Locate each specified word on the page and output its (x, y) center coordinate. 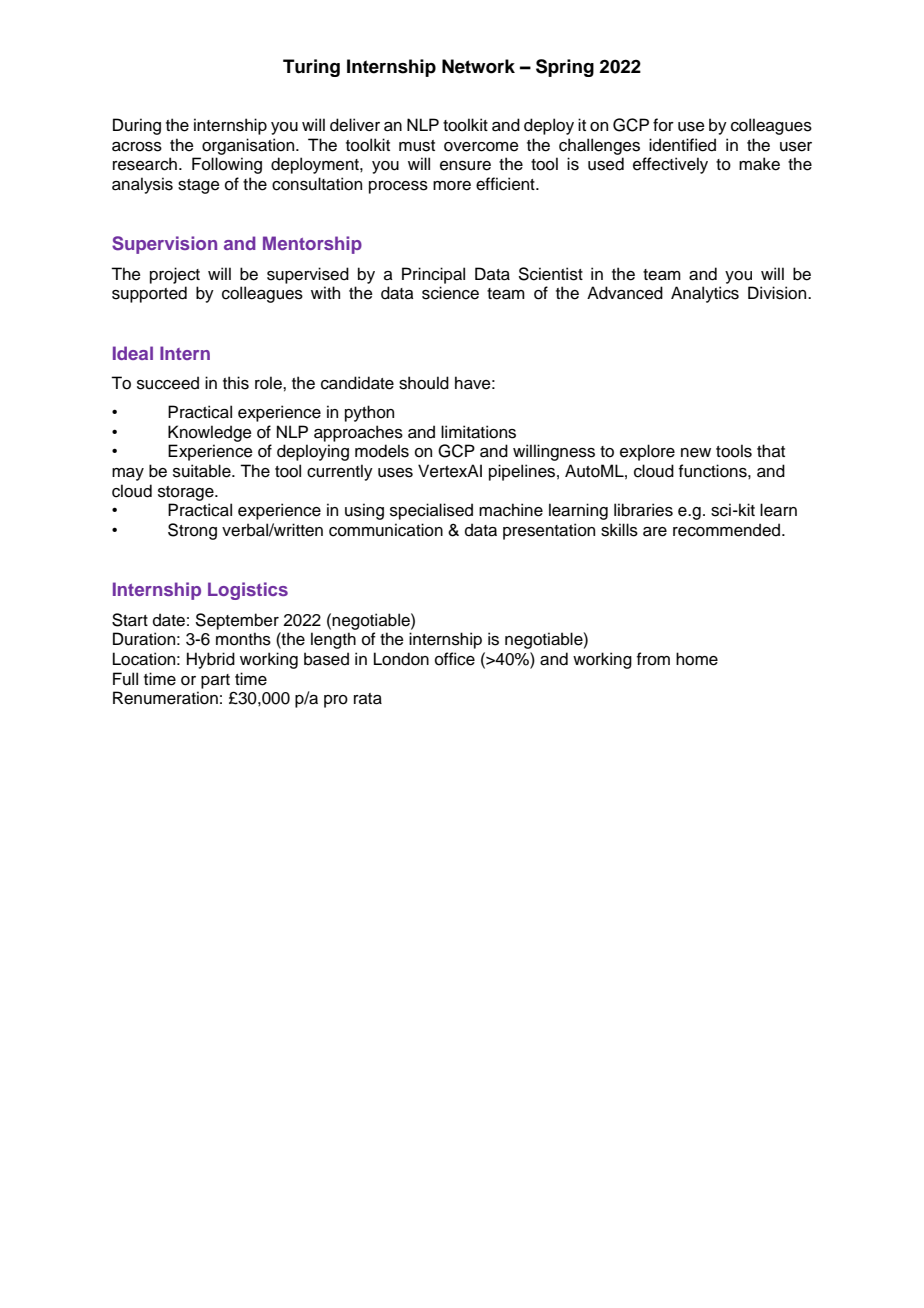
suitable (203, 471)
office (455, 659)
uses (395, 473)
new (696, 453)
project (175, 275)
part (215, 681)
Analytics (705, 294)
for (663, 125)
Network (478, 66)
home (697, 659)
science (450, 293)
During (137, 126)
